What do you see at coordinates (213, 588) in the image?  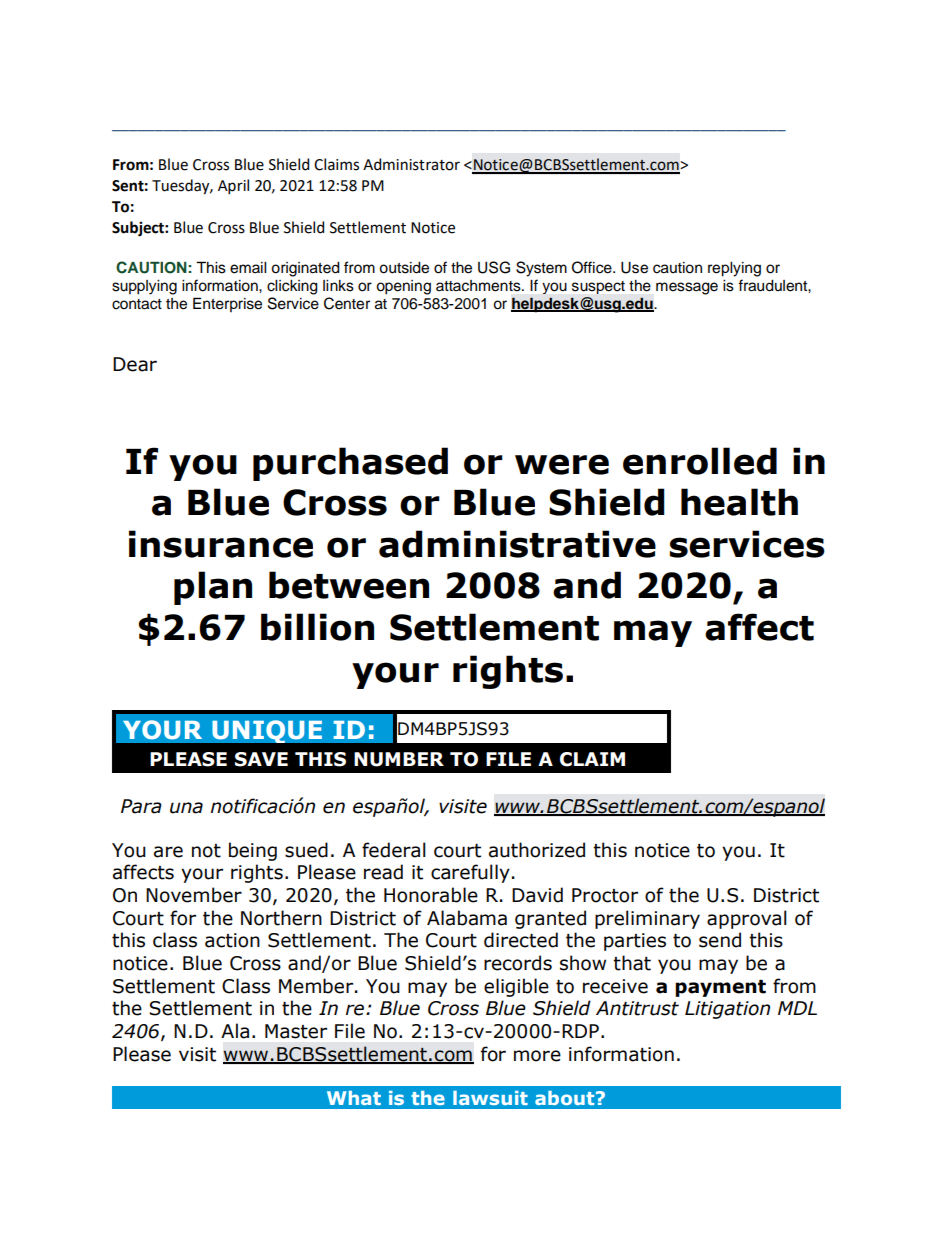 I see `plan` at bounding box center [213, 588].
